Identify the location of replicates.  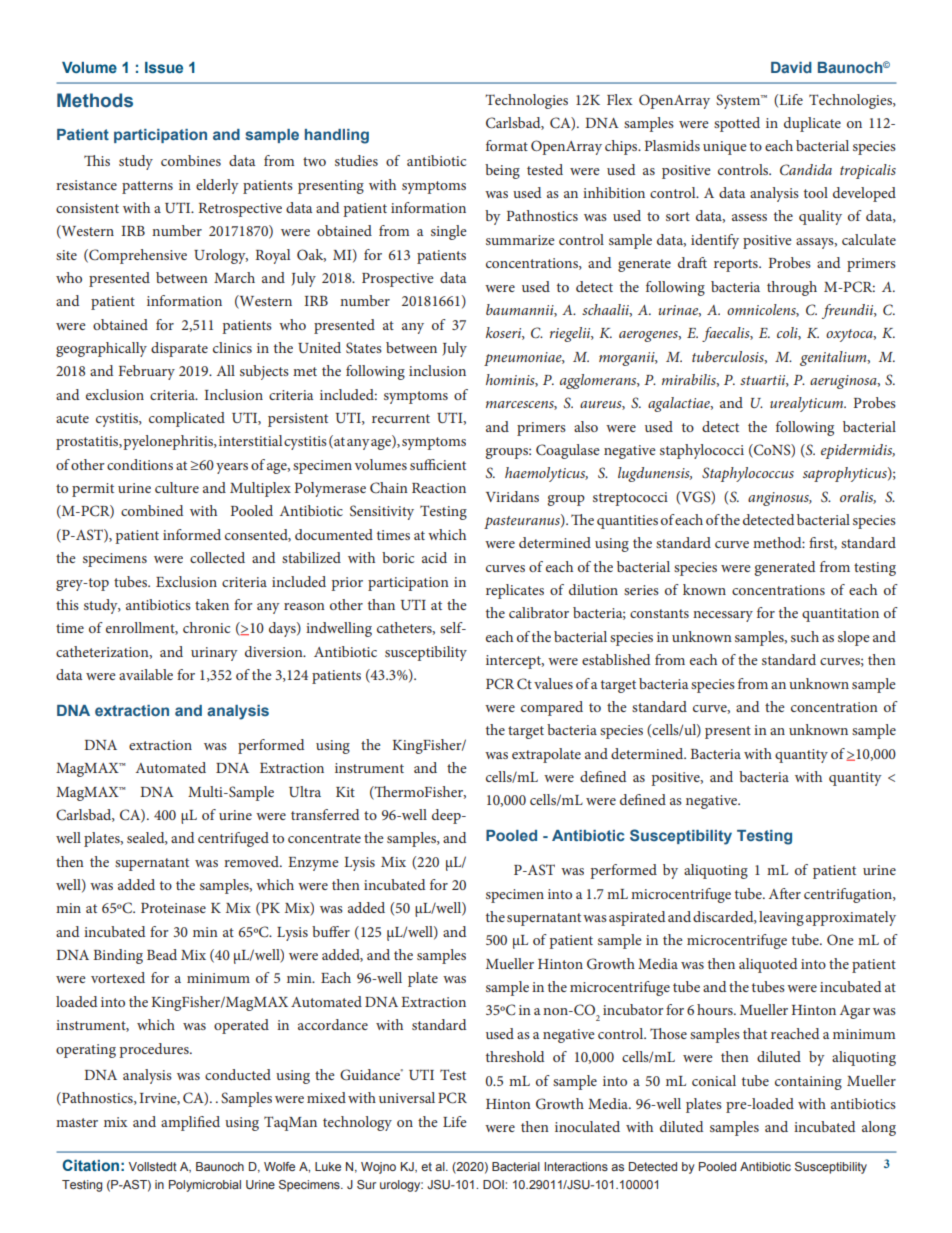
(515, 591).
